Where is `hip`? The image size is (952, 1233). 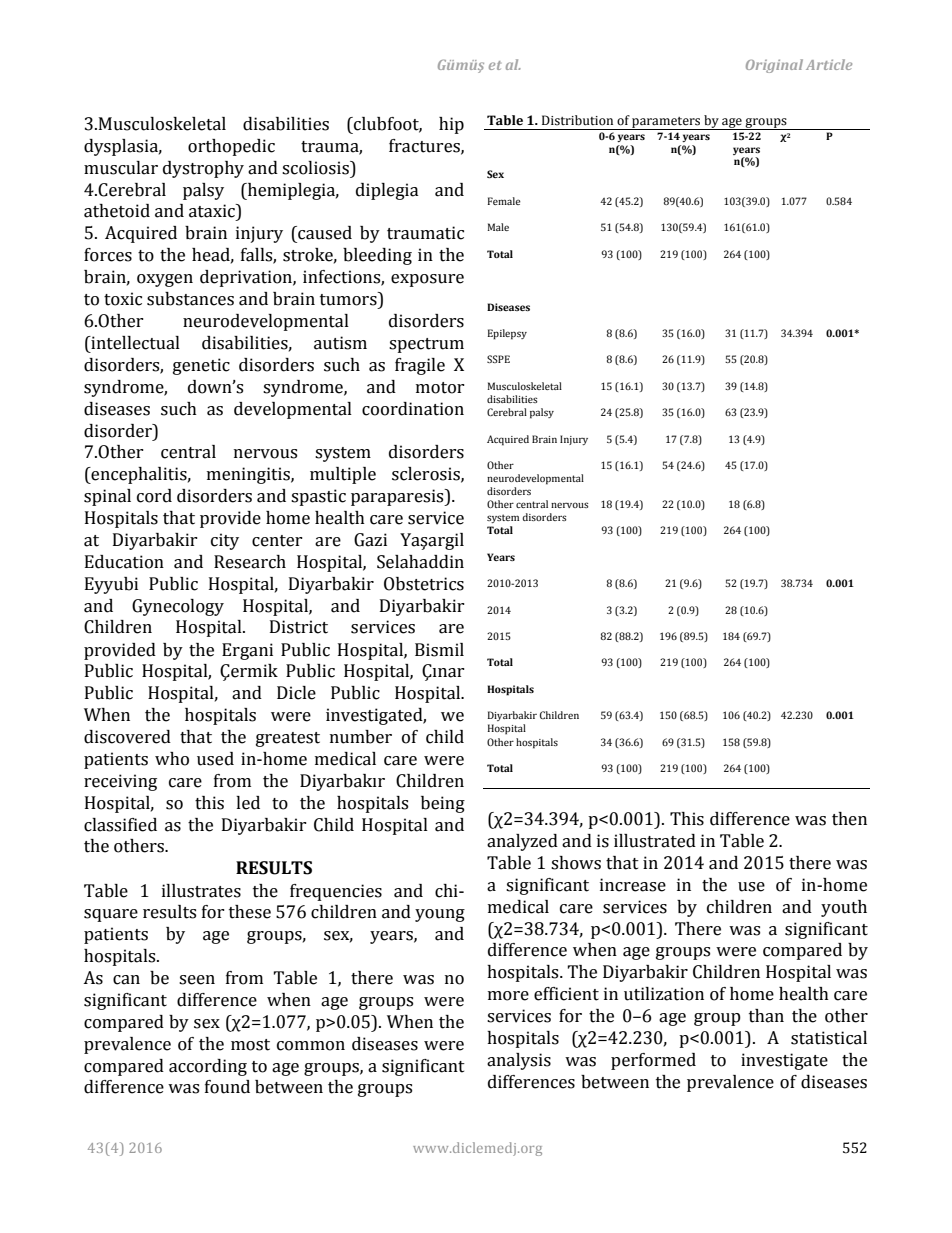
hip is located at coordinates (451, 125).
